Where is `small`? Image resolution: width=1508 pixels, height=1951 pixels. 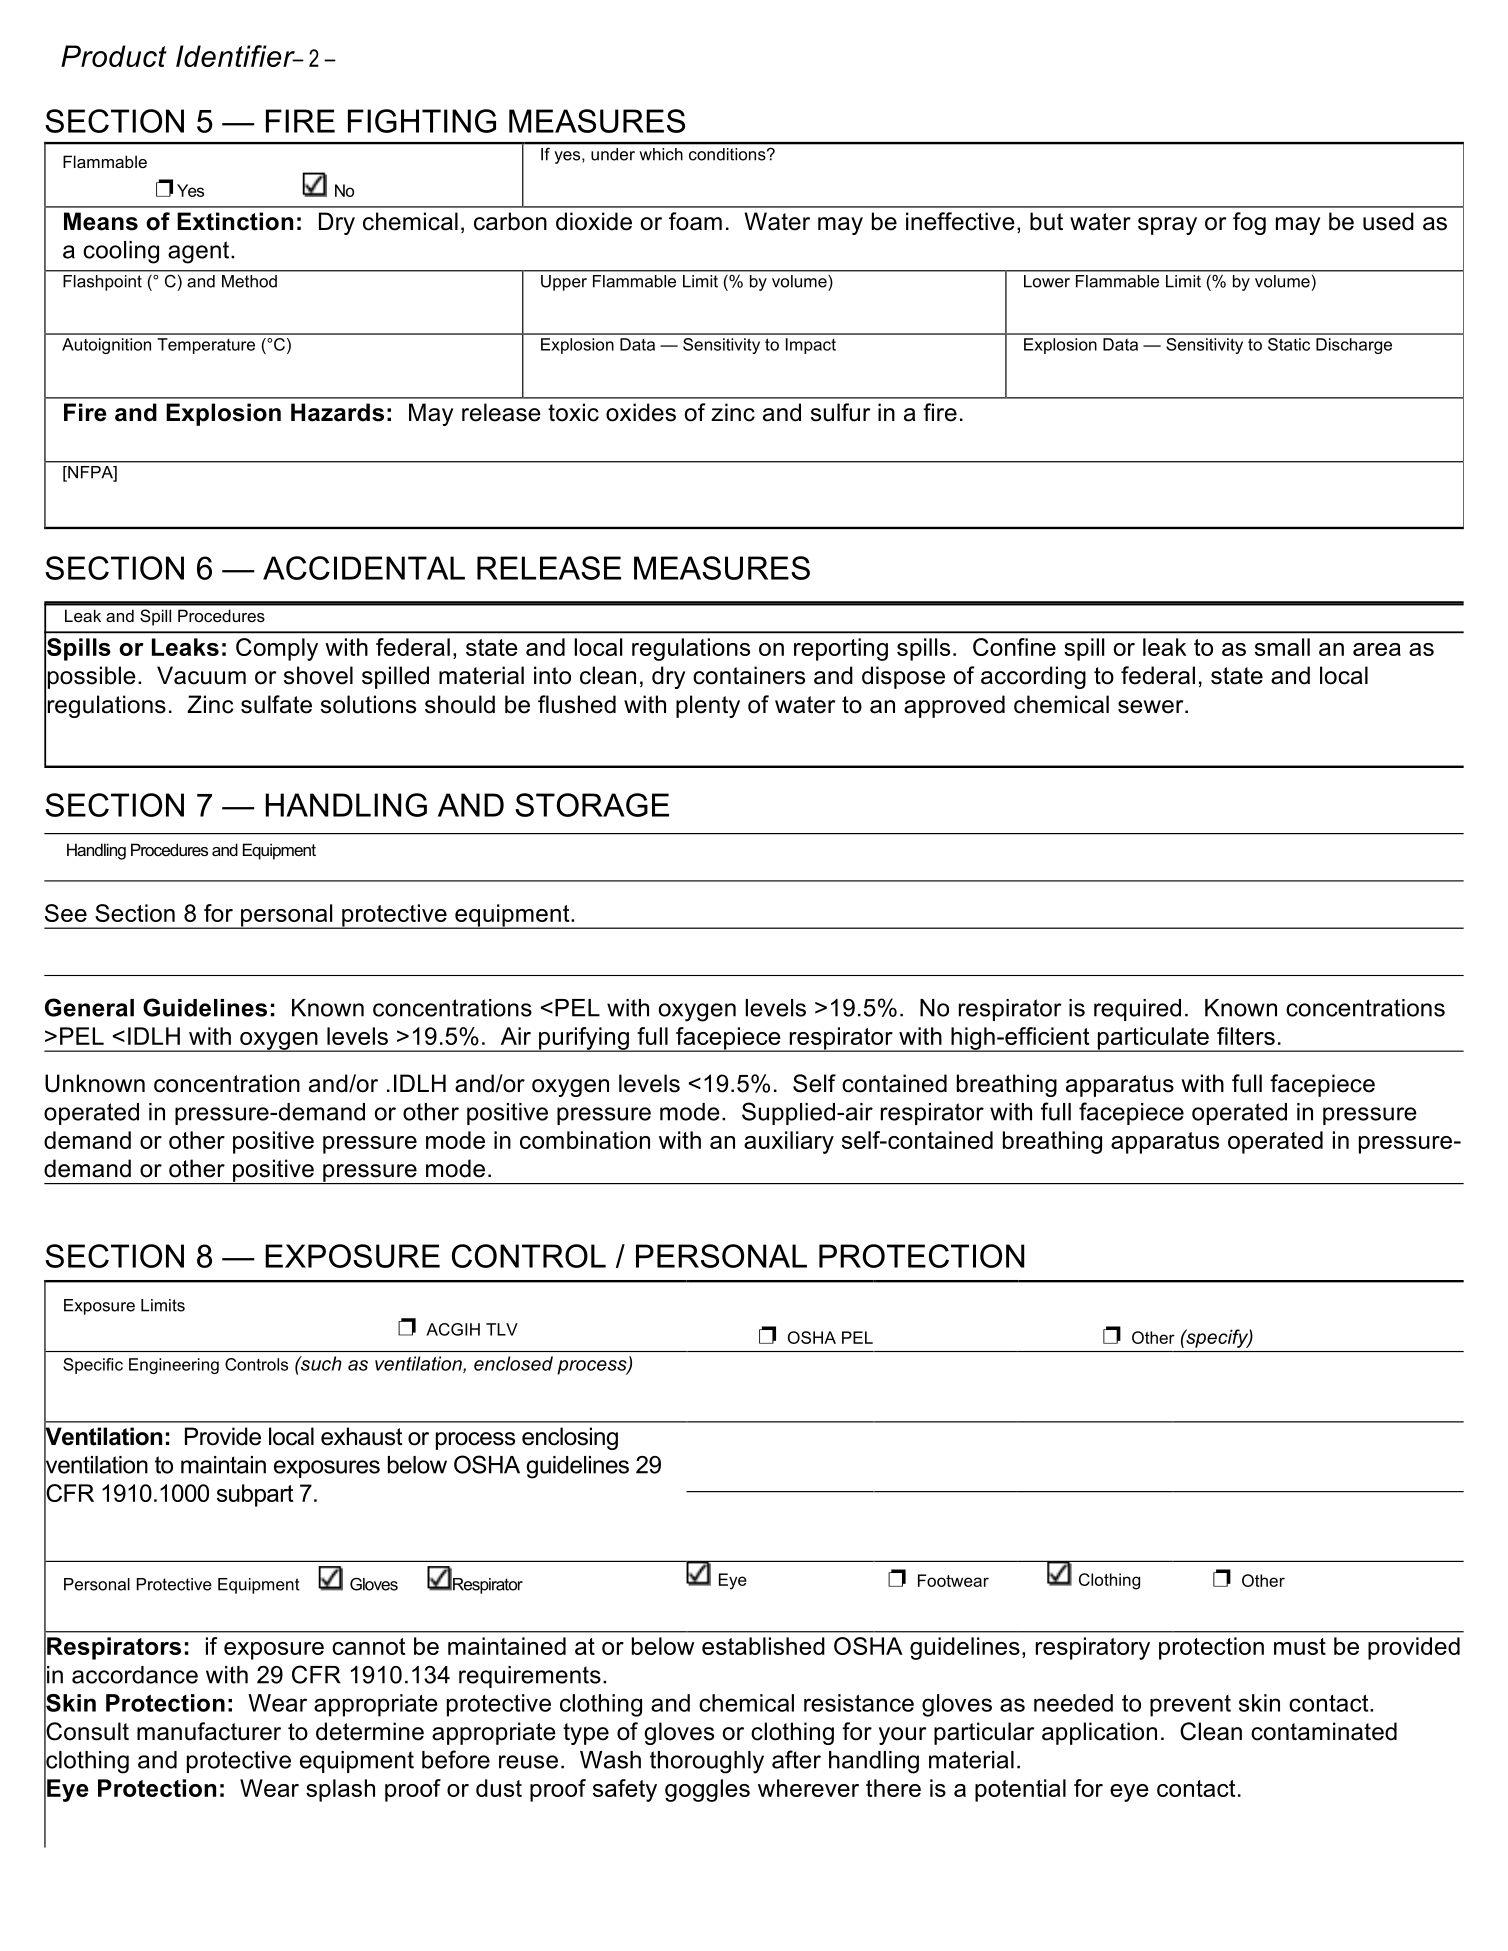 small is located at coordinates (1282, 647).
